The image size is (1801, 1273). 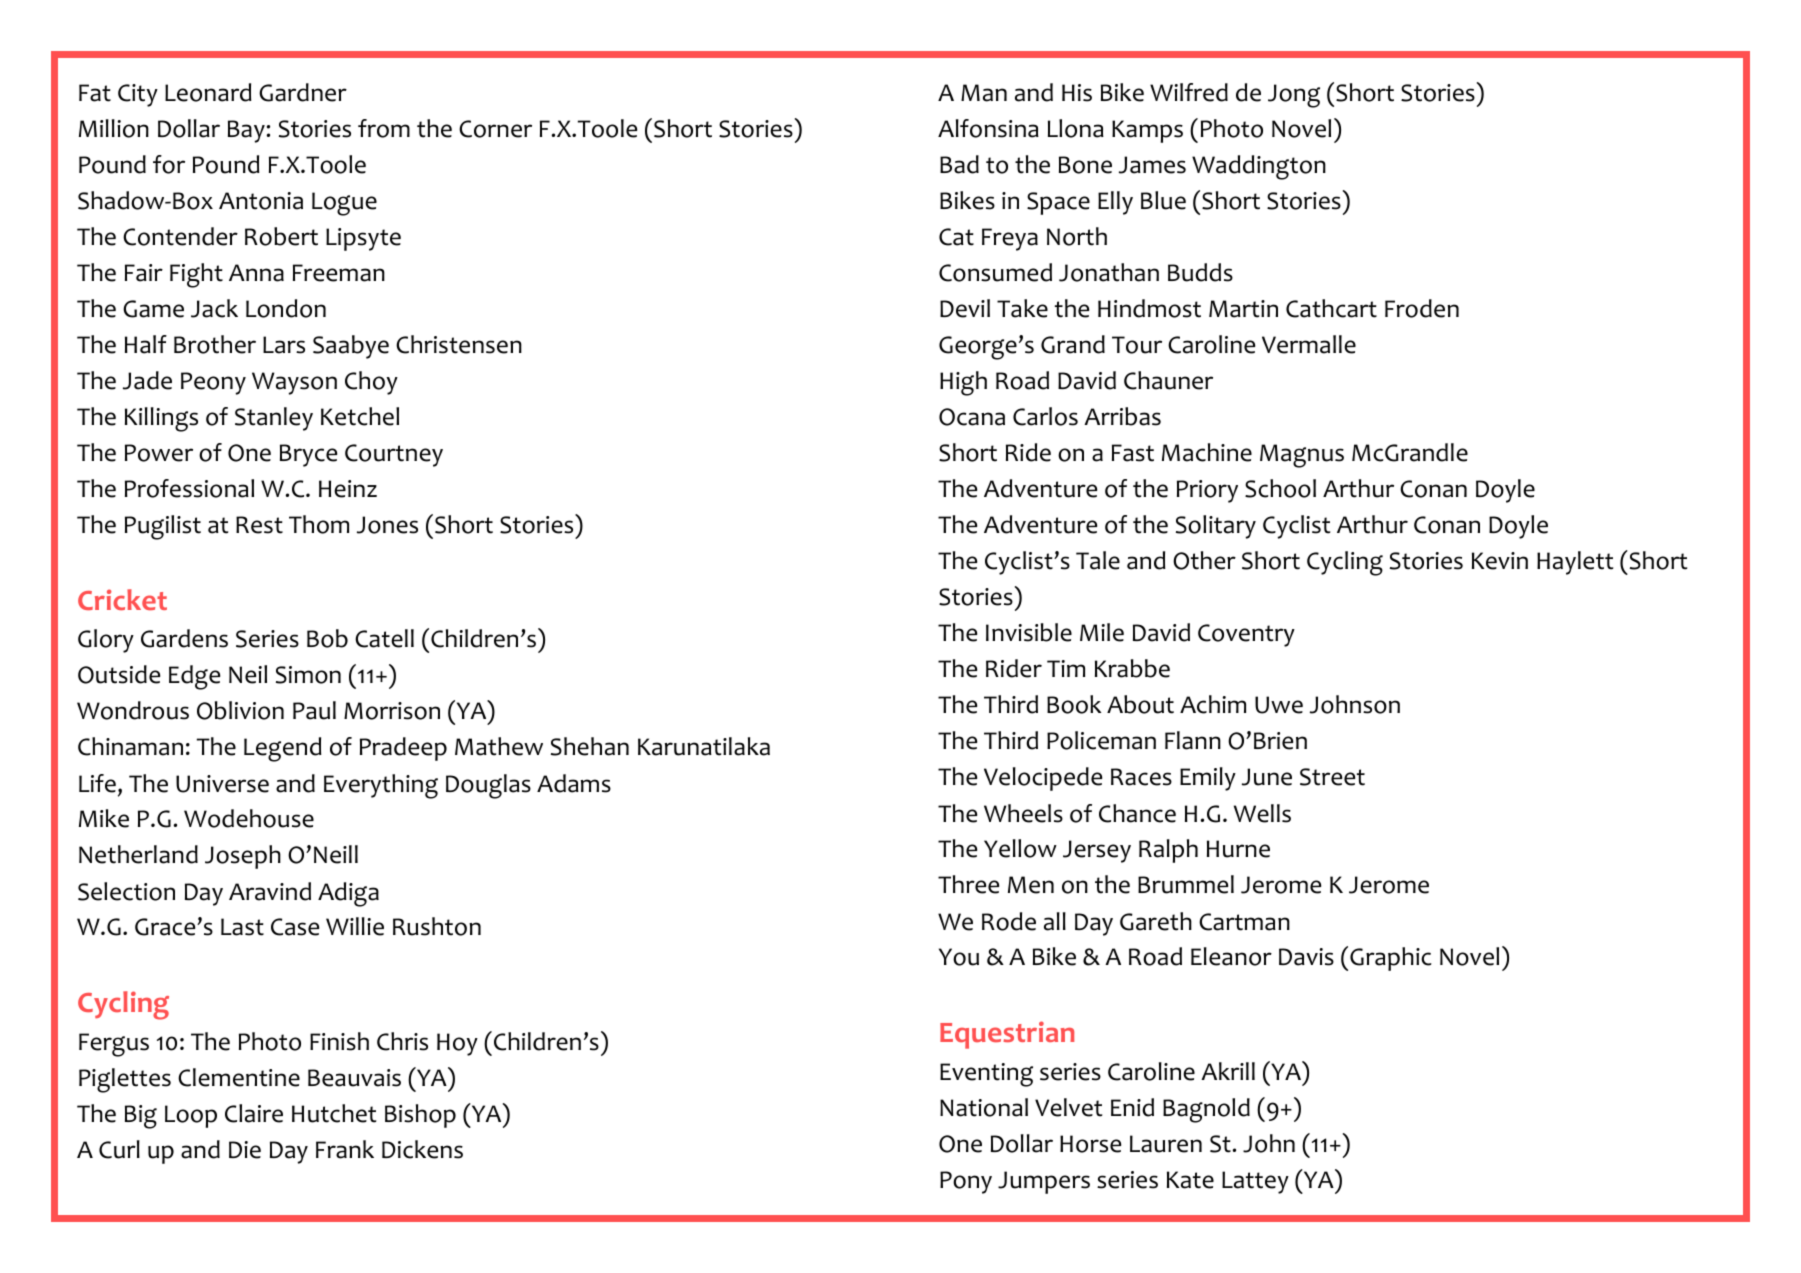 I want to click on Davis, so click(x=1306, y=957).
